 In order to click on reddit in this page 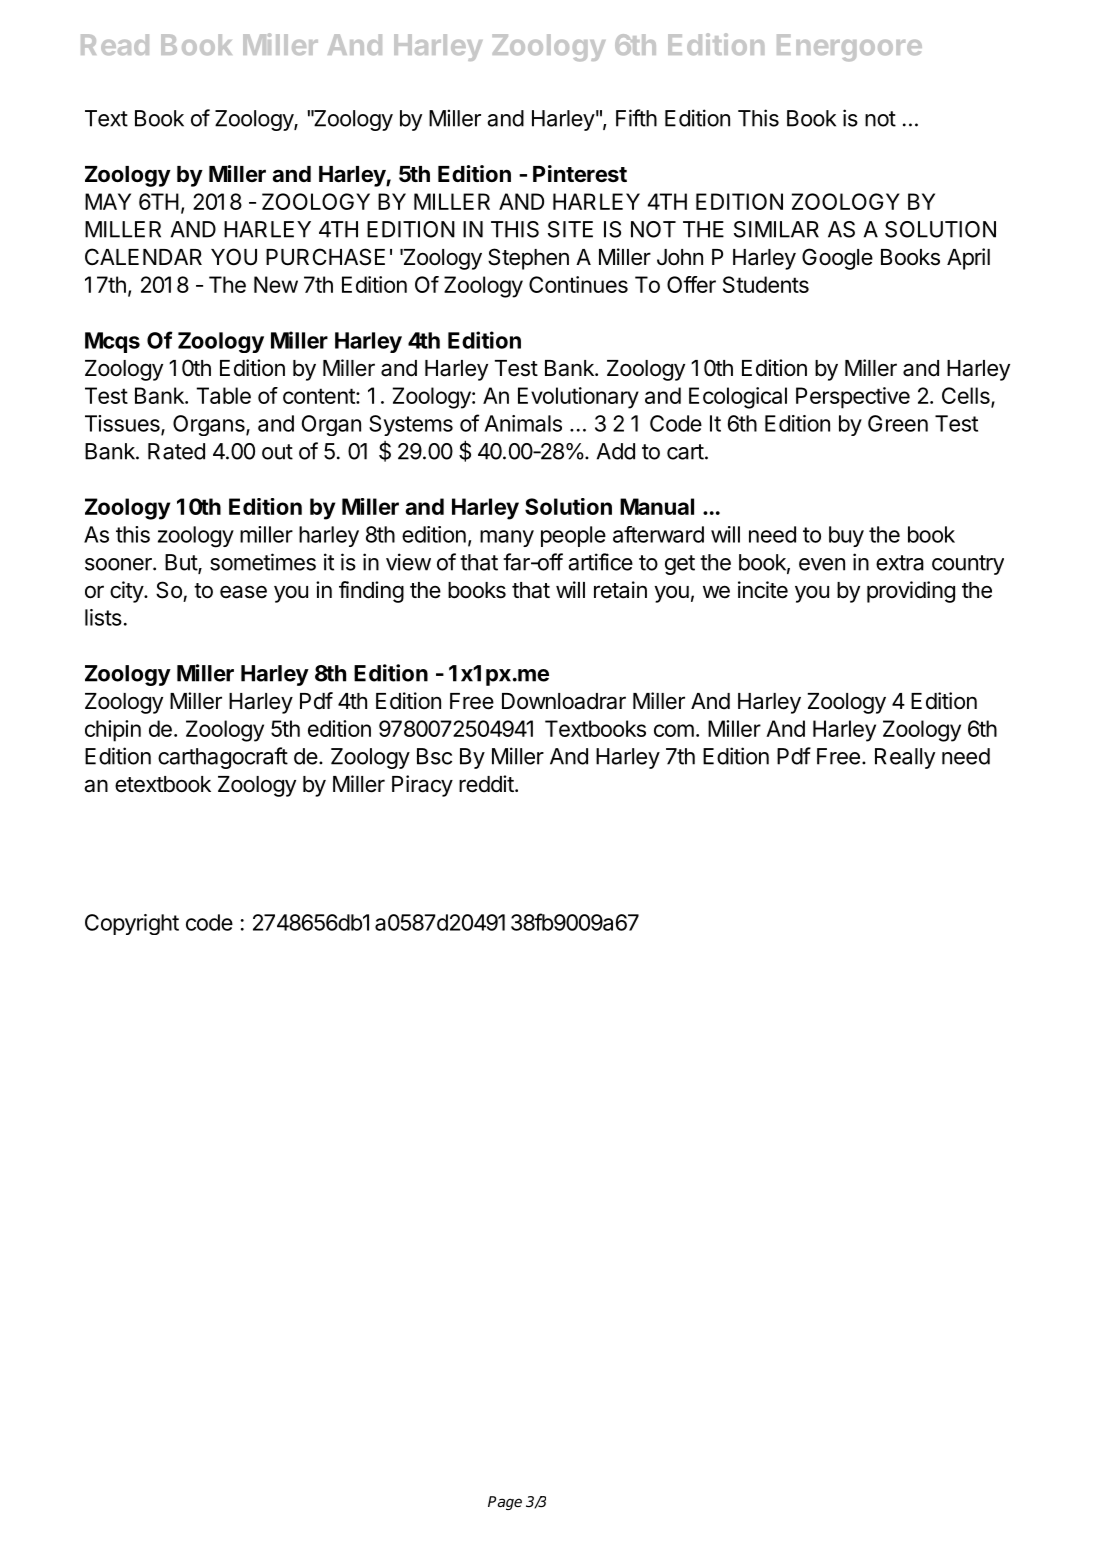, I will do `click(486, 784)`.
